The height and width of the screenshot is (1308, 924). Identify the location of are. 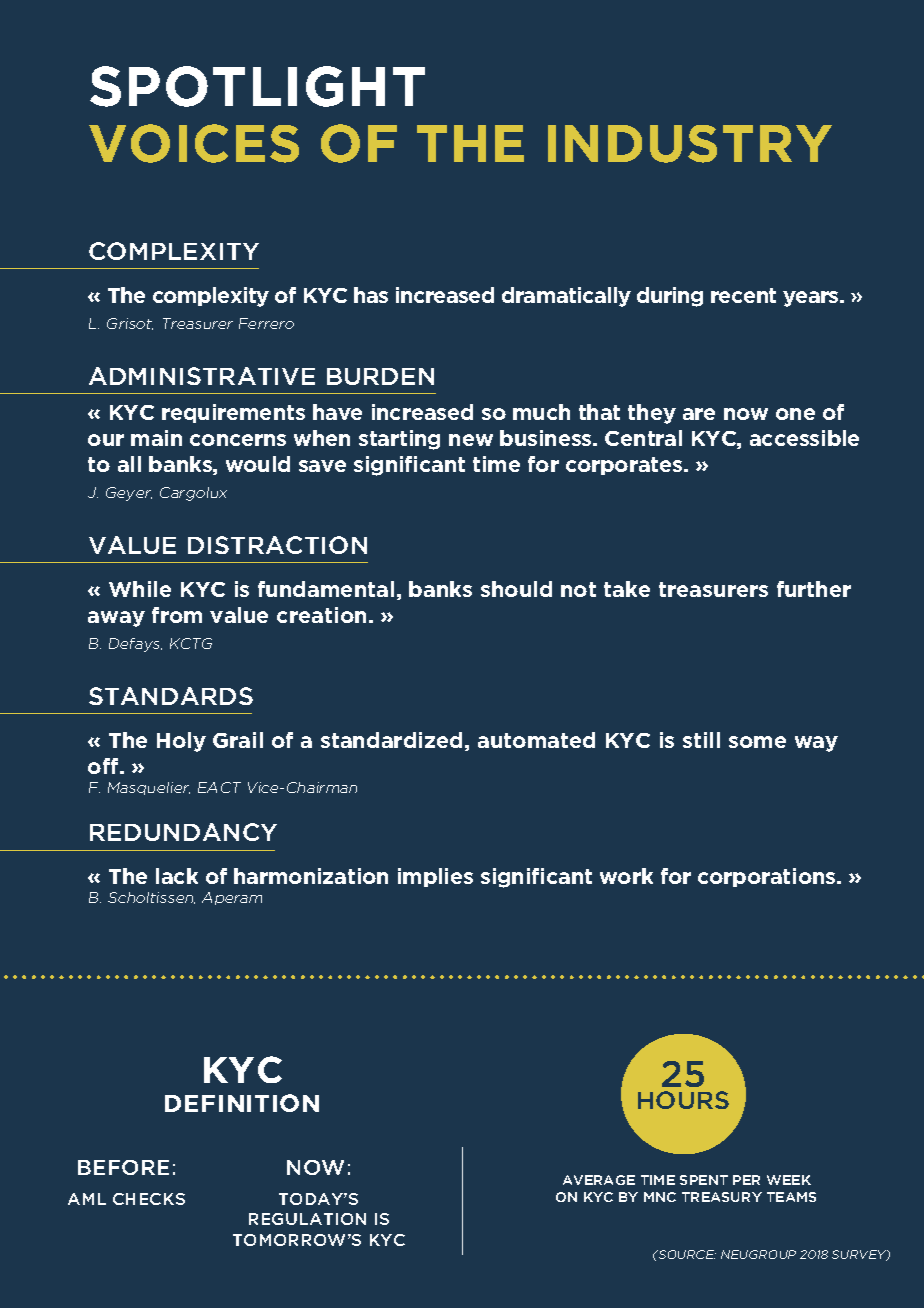
(699, 414).
